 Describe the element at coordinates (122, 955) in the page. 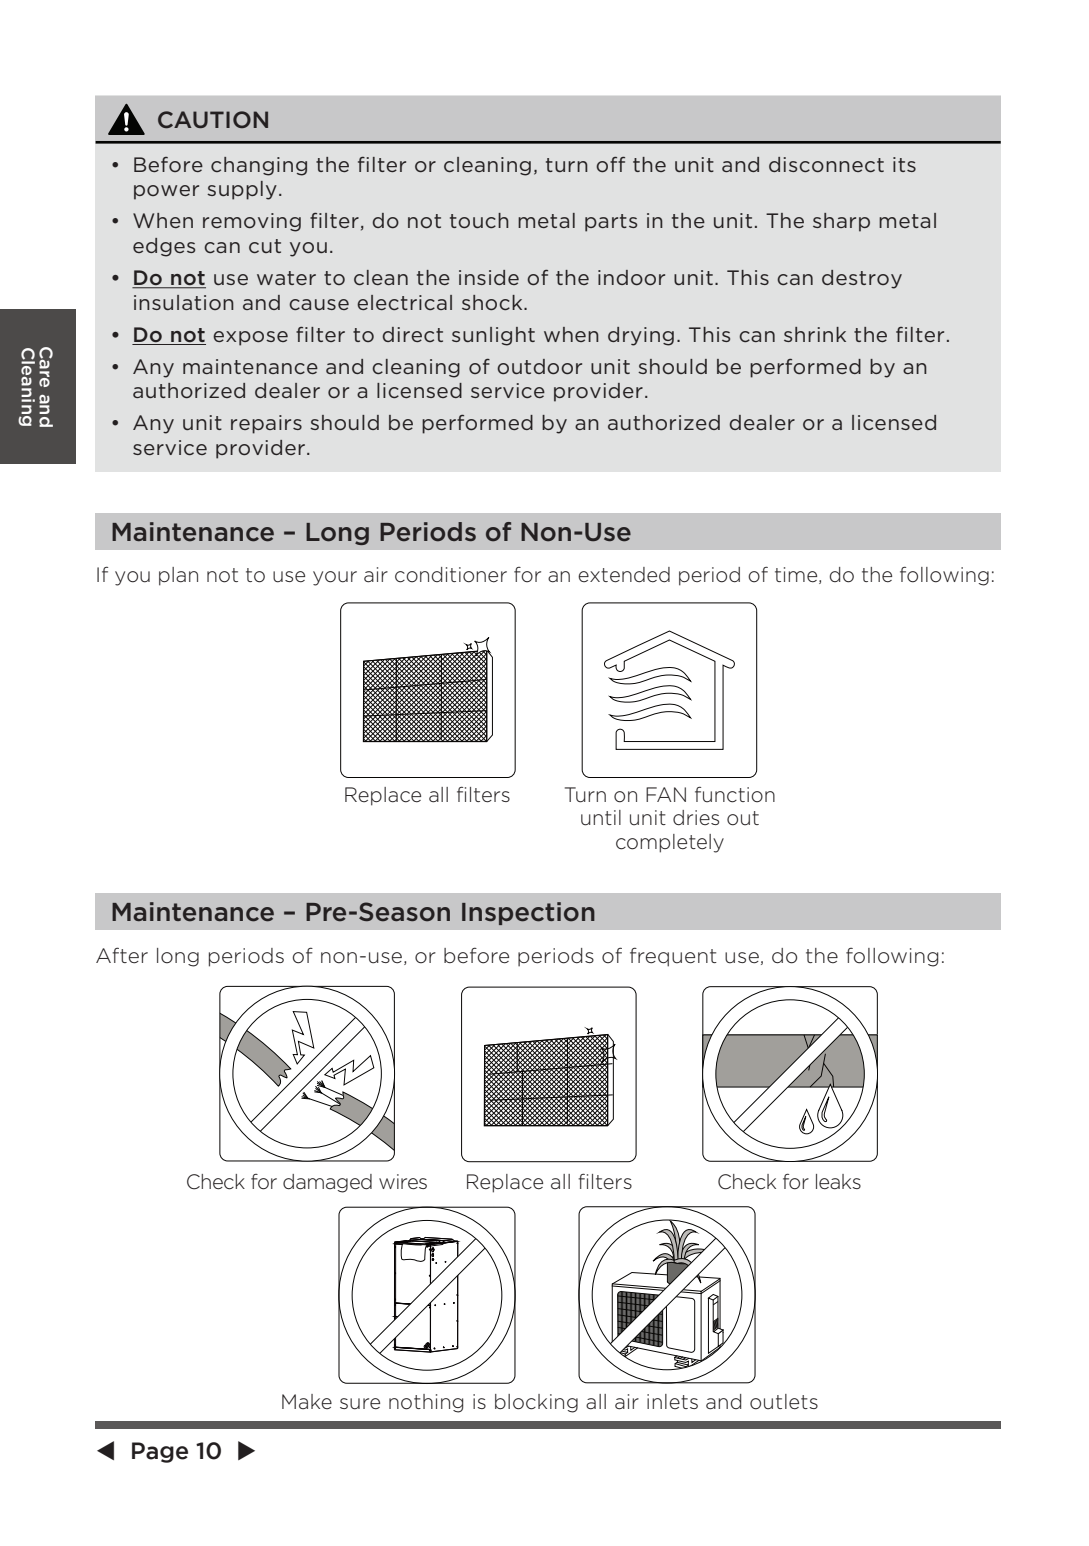

I see `After` at that location.
